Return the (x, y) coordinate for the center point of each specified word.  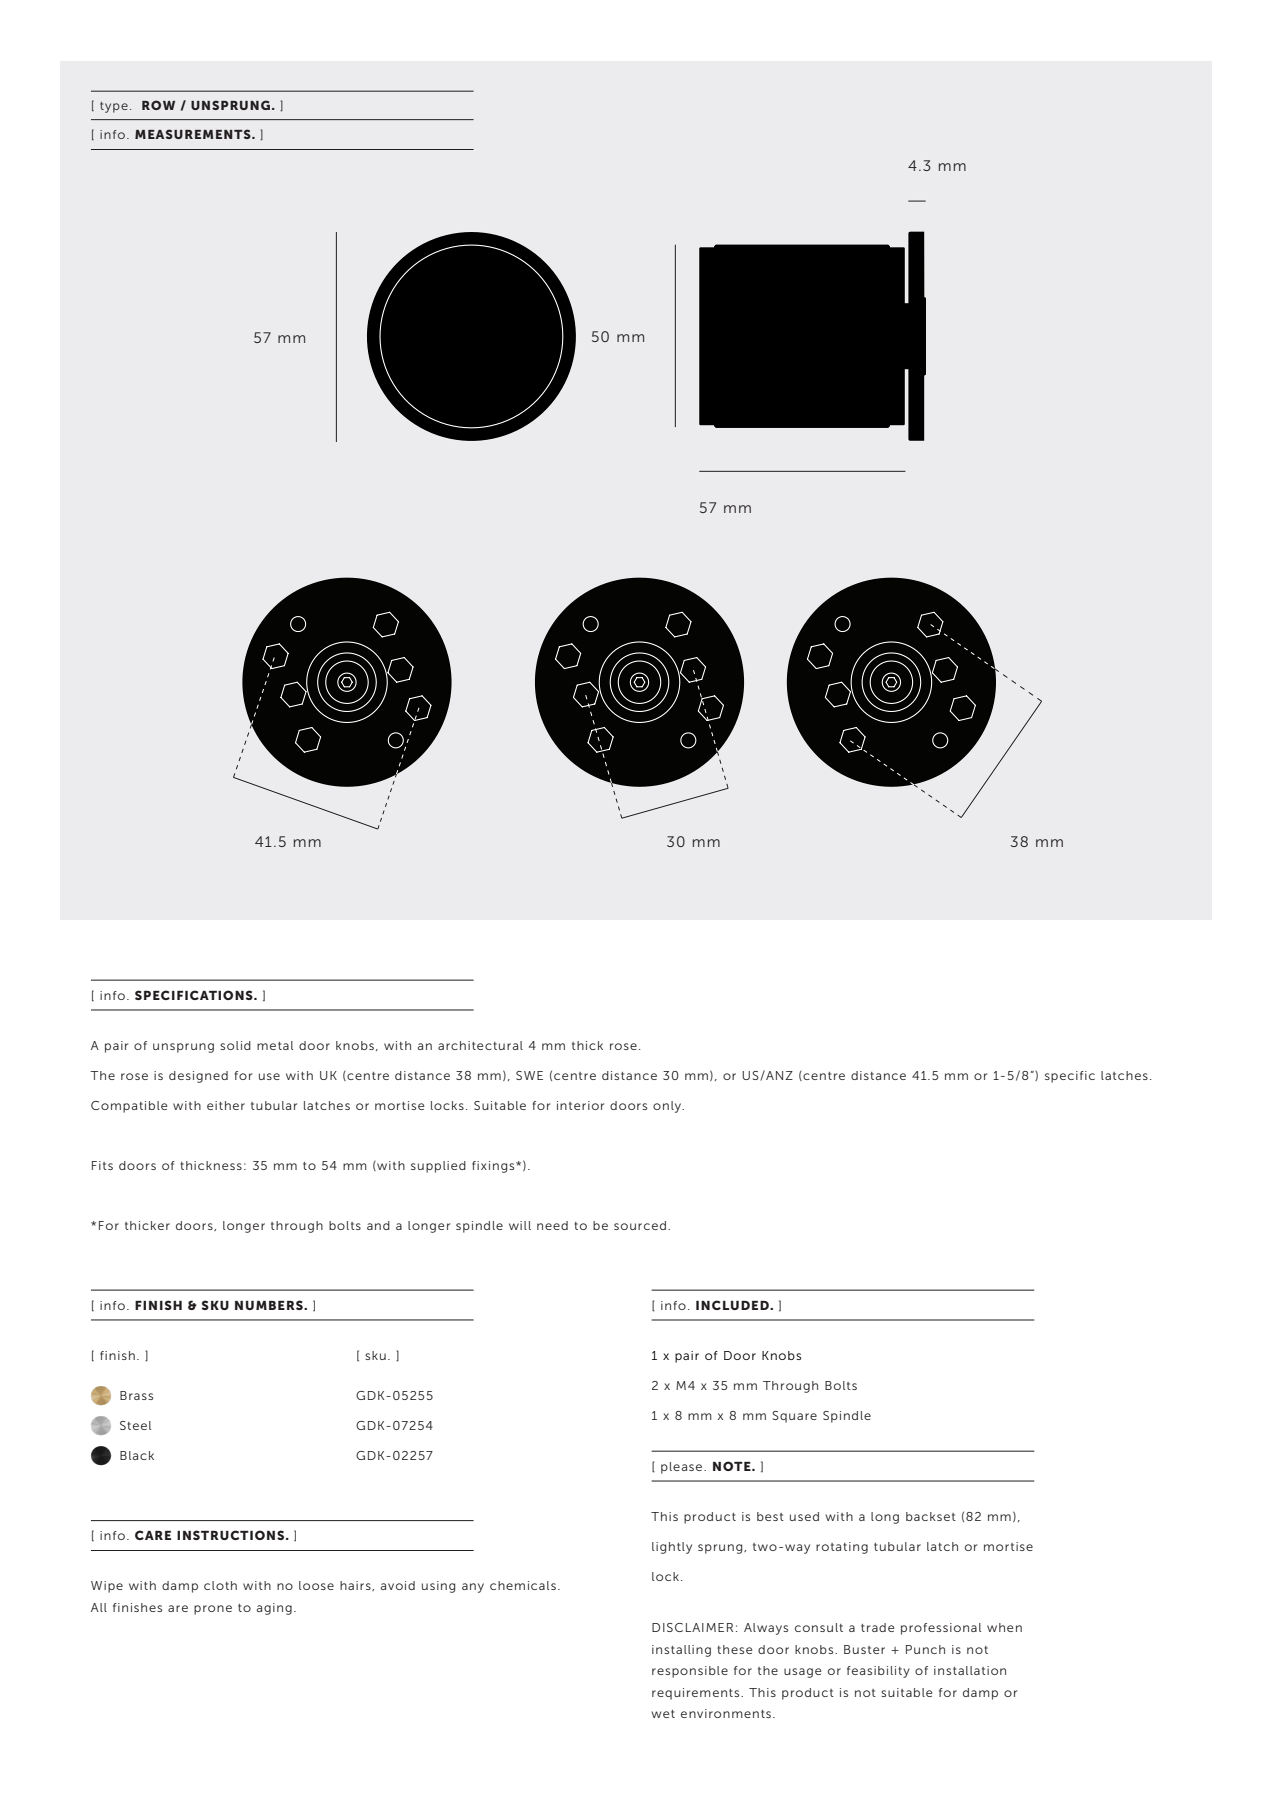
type (114, 107)
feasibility (878, 1672)
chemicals (523, 1585)
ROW (158, 105)
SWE (529, 1075)
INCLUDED (733, 1305)
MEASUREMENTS (194, 134)
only (668, 1107)
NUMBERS (270, 1305)
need (552, 1225)
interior (580, 1105)
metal (275, 1045)
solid (235, 1045)
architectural (480, 1045)
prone (213, 1610)
